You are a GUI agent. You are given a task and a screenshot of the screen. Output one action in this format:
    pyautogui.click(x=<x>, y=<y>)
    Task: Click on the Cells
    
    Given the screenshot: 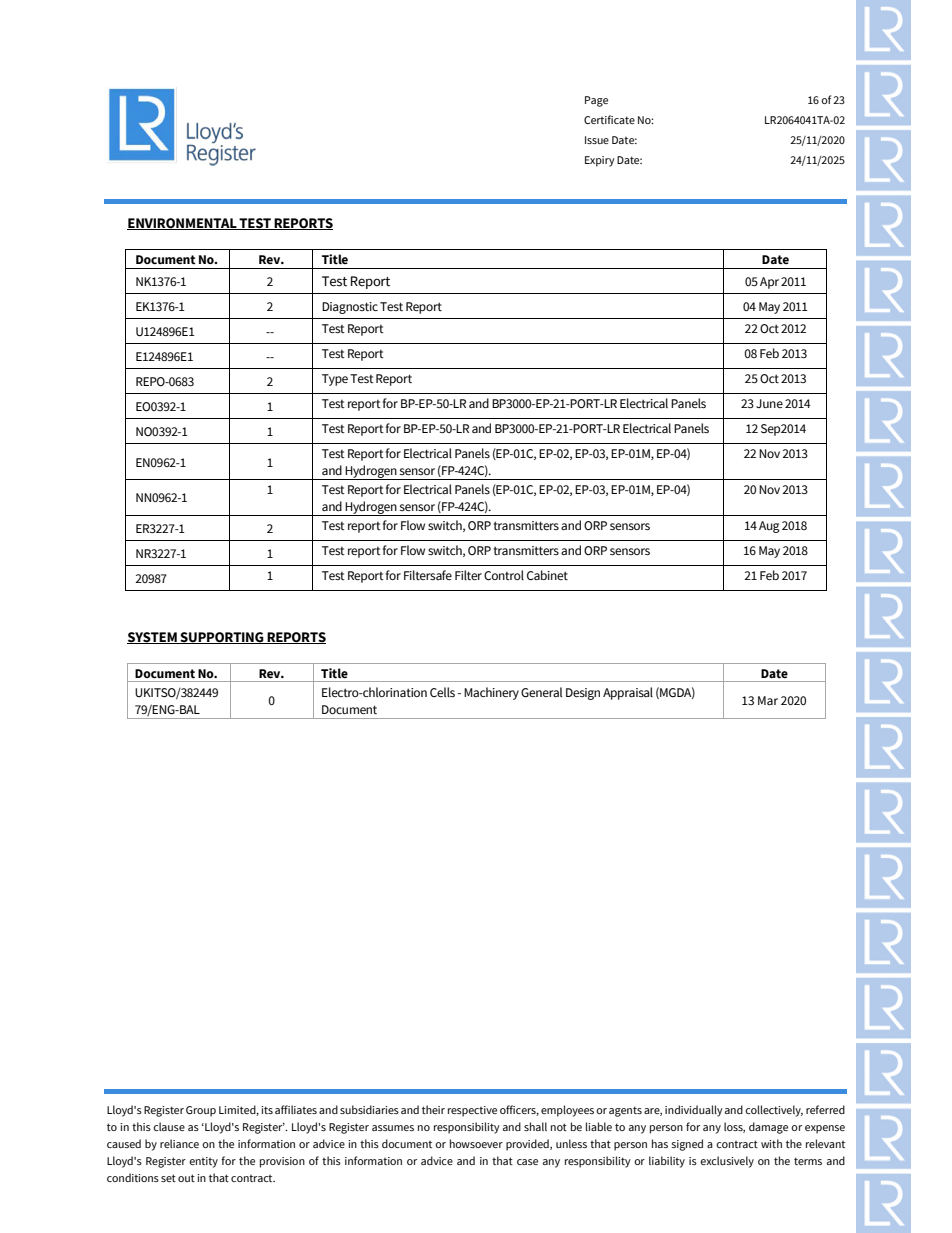 What is the action you would take?
    pyautogui.click(x=442, y=692)
